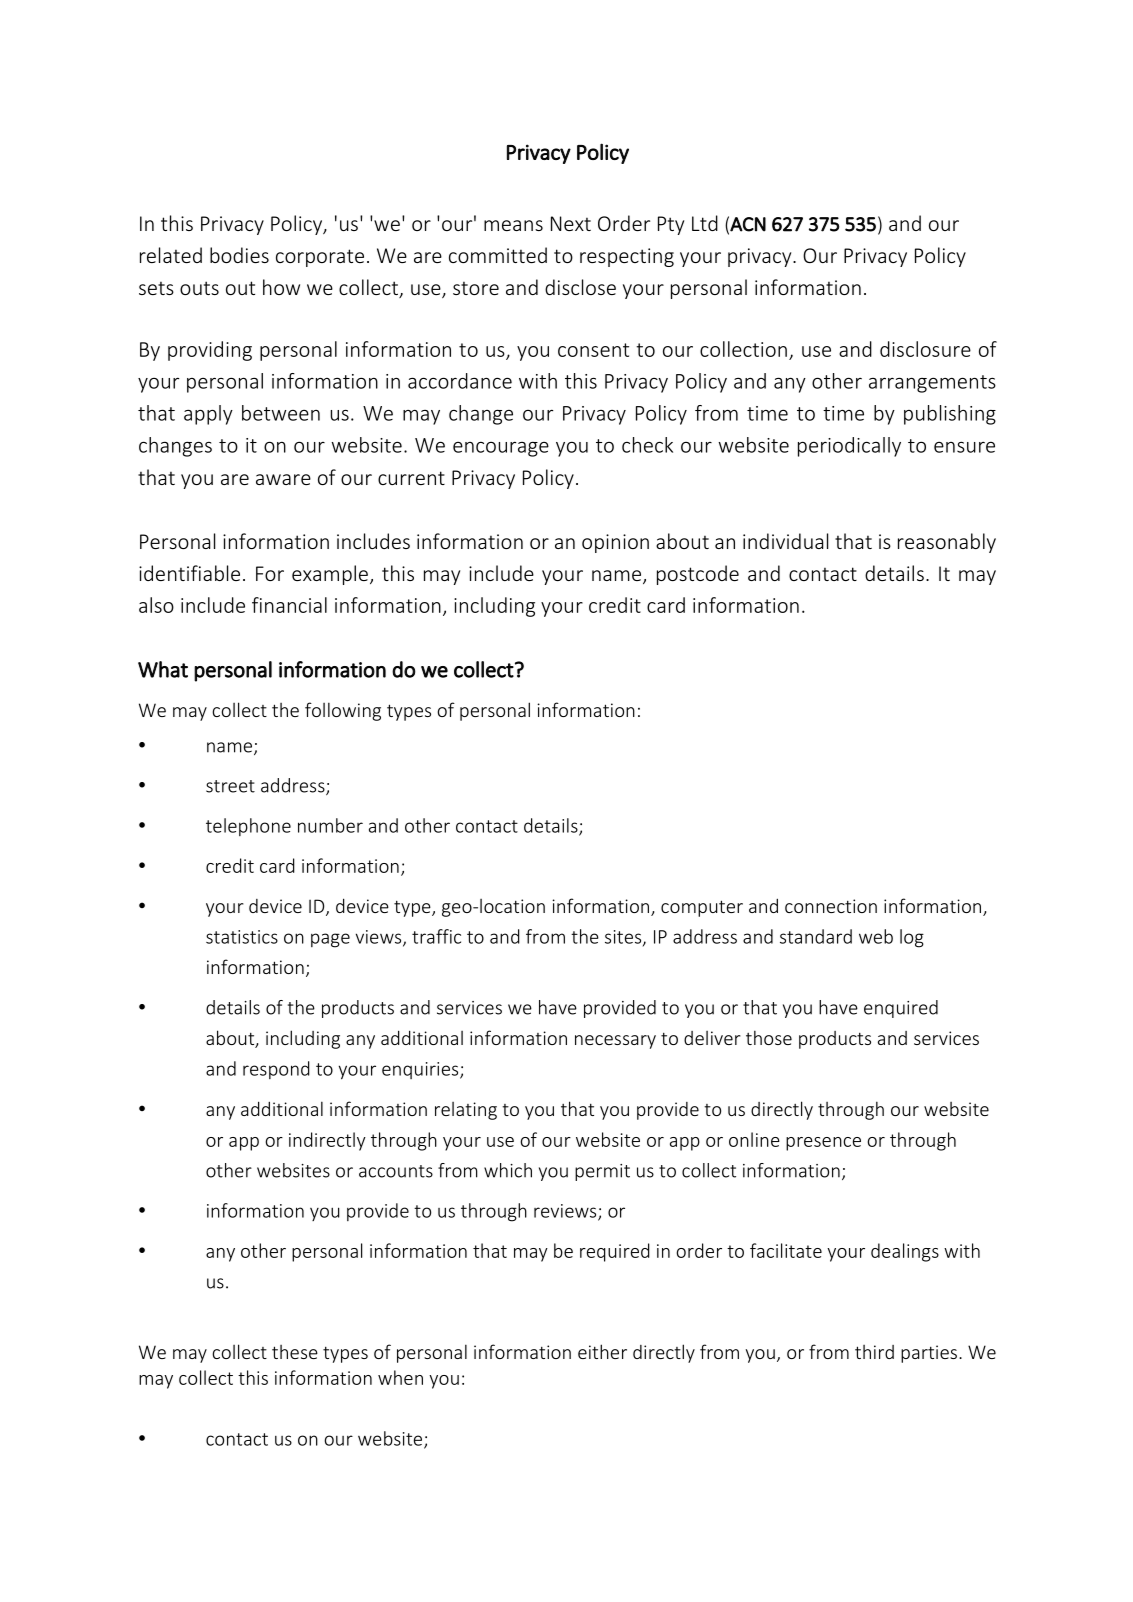  What do you see at coordinates (276, 1070) in the screenshot?
I see `respond` at bounding box center [276, 1070].
